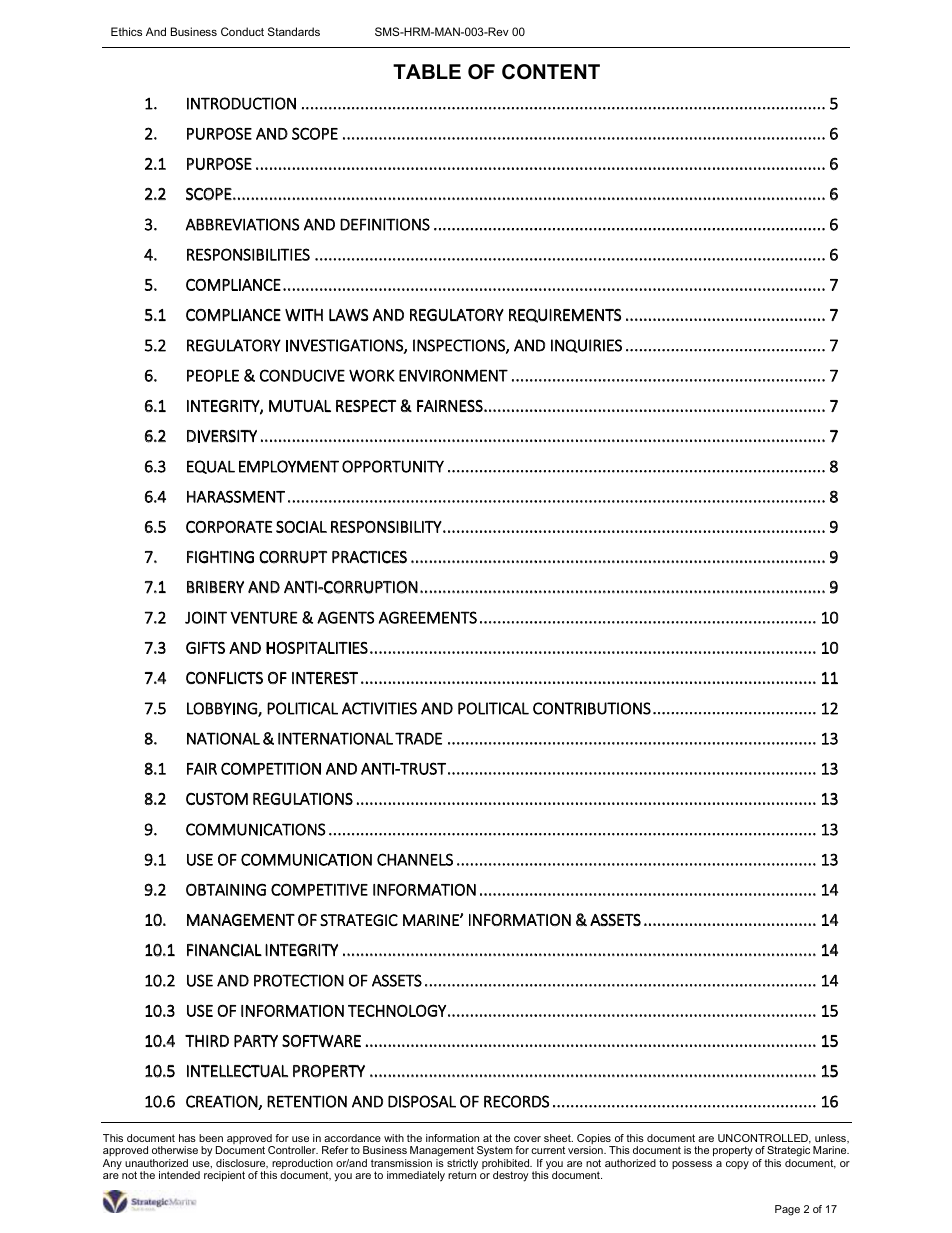 Image resolution: width=952 pixels, height=1233 pixels. I want to click on intended, so click(179, 1175).
